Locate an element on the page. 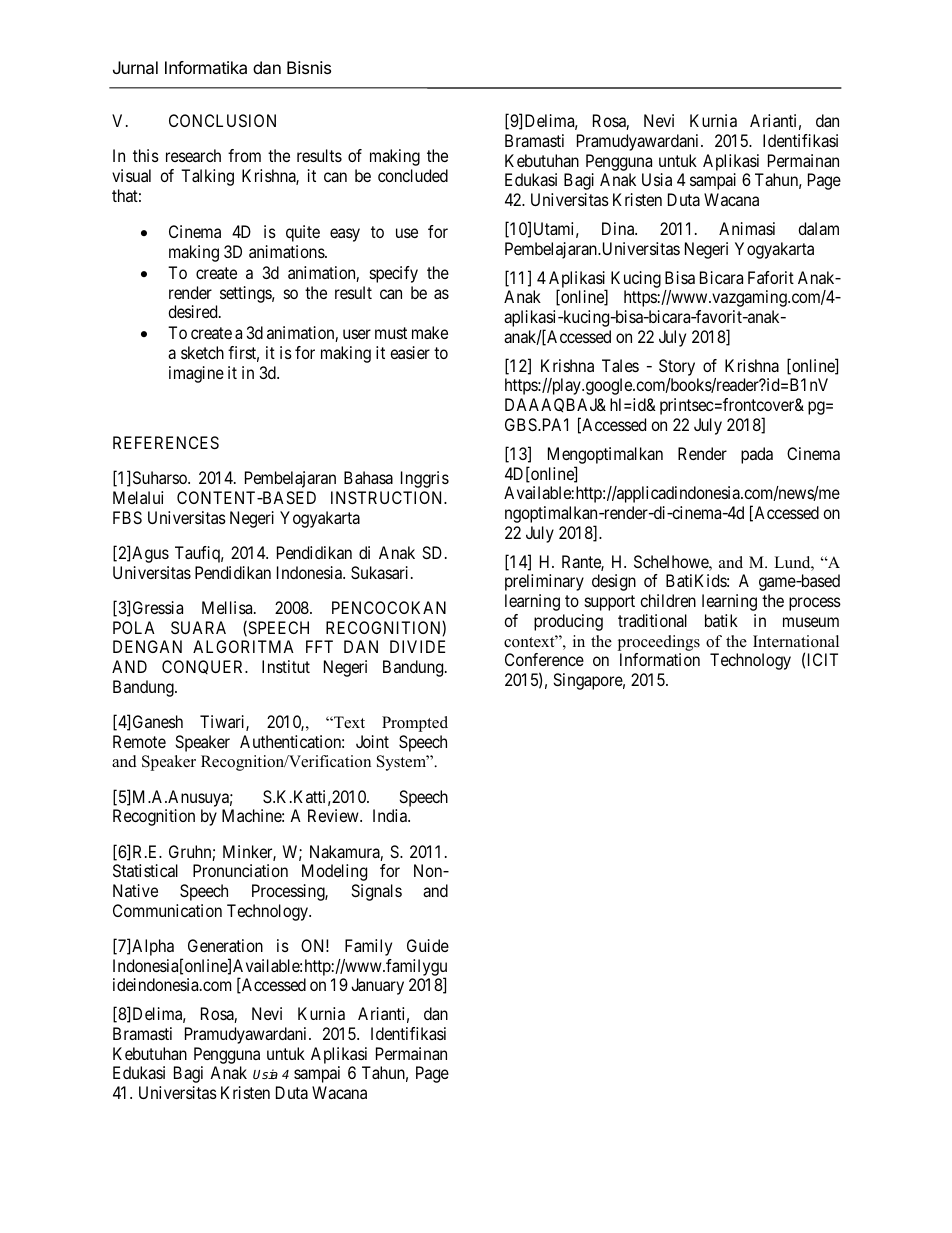 The image size is (952, 1233). pada is located at coordinates (757, 455).
